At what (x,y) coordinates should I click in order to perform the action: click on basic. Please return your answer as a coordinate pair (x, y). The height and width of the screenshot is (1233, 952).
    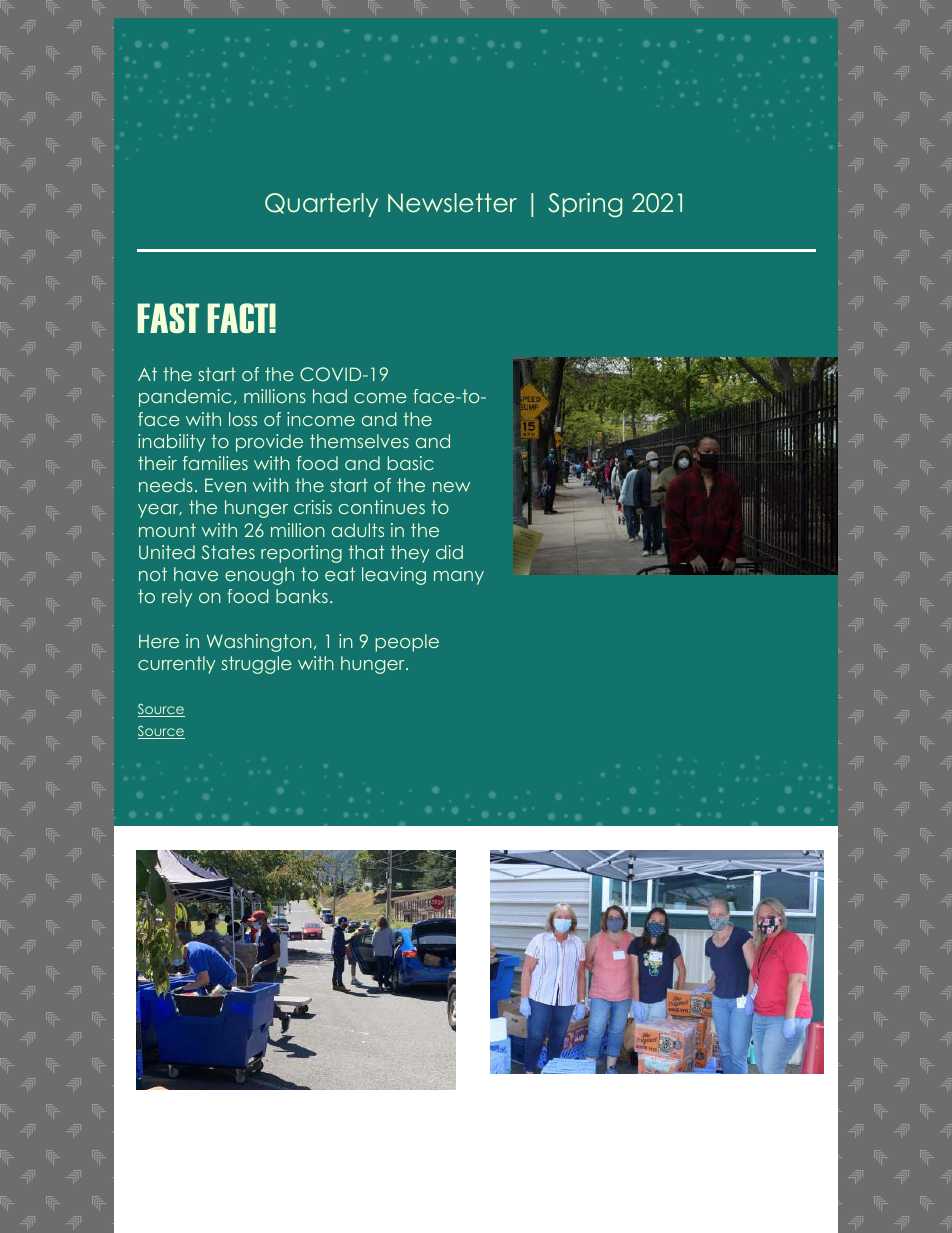
    Looking at the image, I should click on (411, 463).
